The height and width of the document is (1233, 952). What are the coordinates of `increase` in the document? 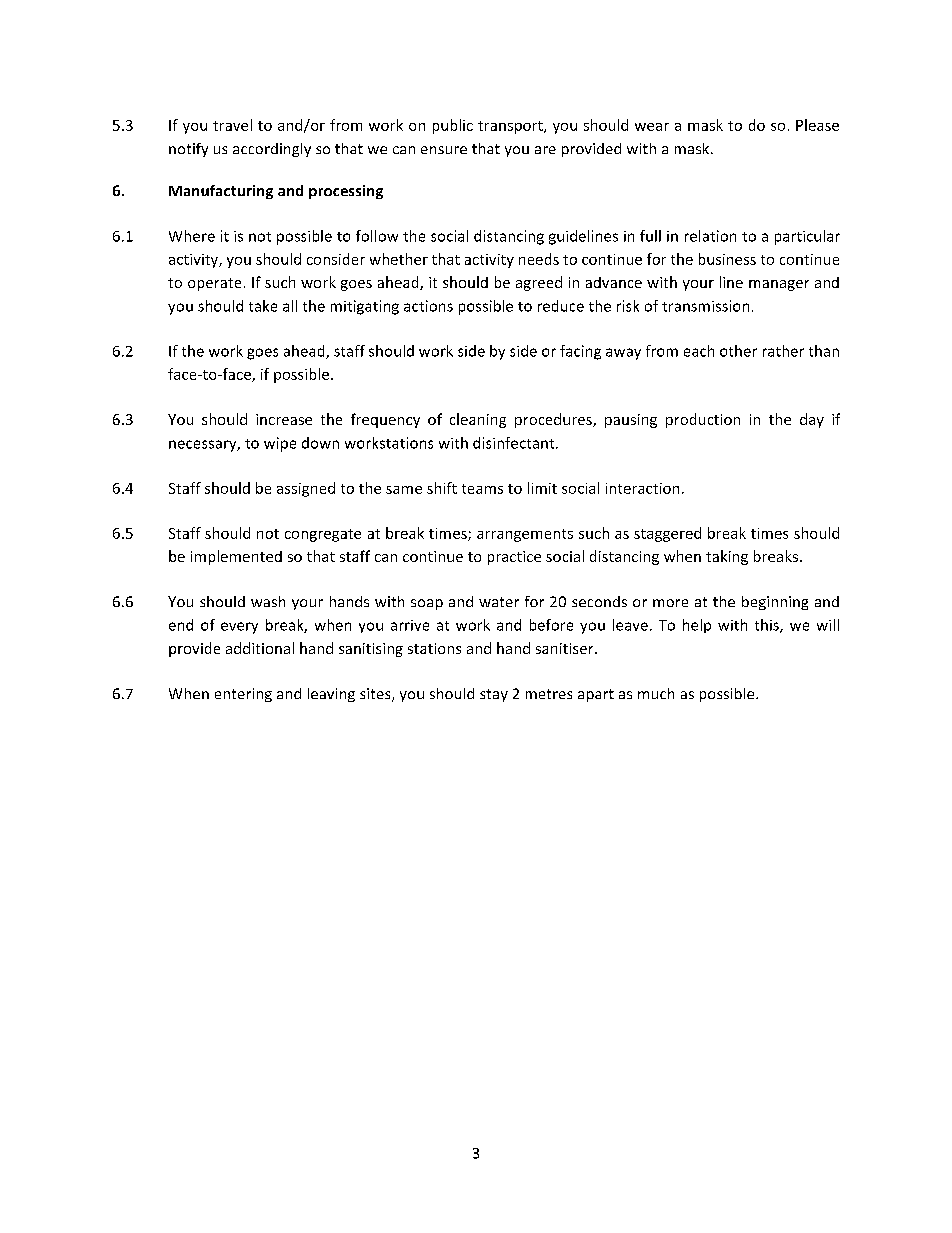 It's located at (284, 419).
